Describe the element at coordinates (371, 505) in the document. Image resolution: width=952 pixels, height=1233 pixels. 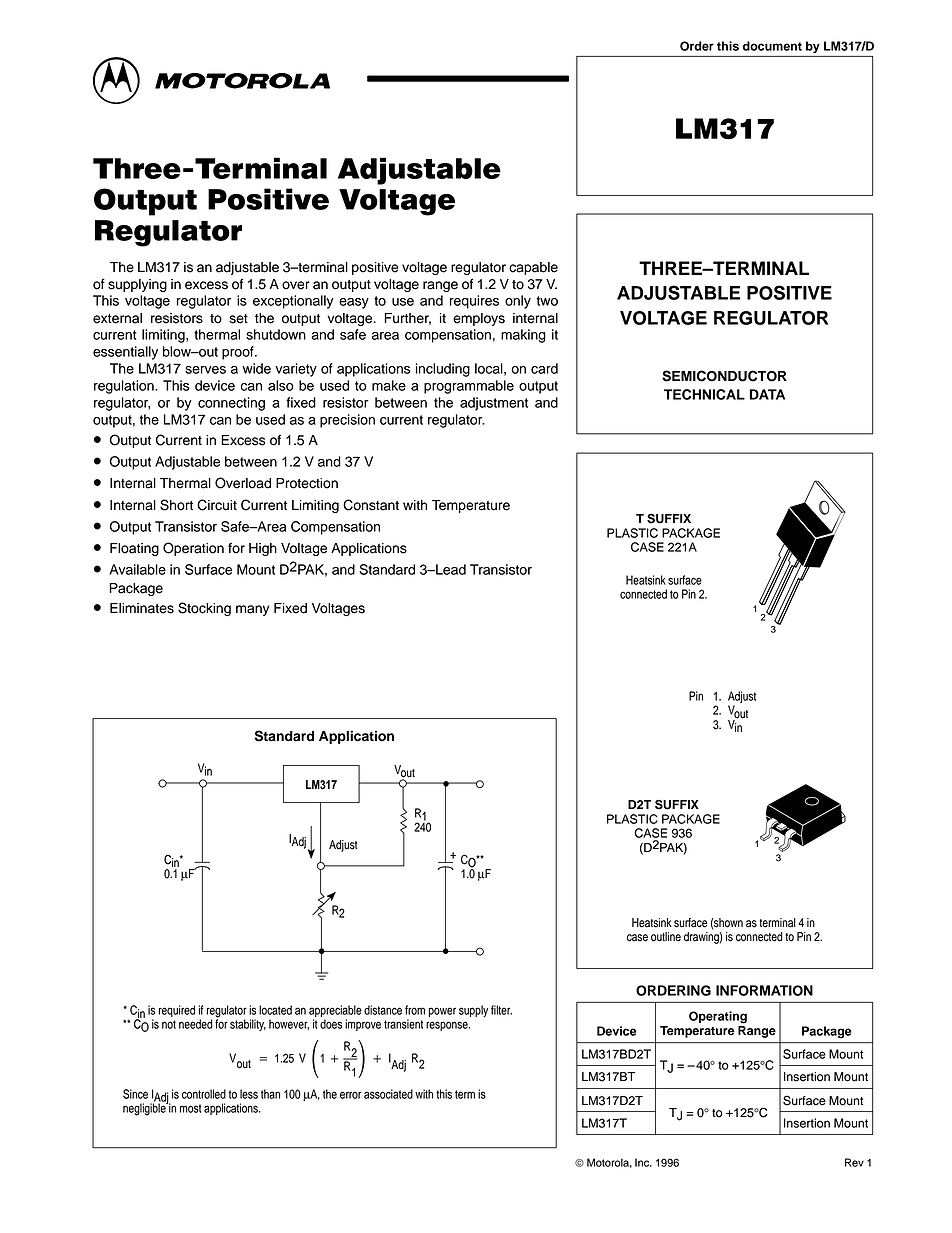
I see `Constant` at that location.
